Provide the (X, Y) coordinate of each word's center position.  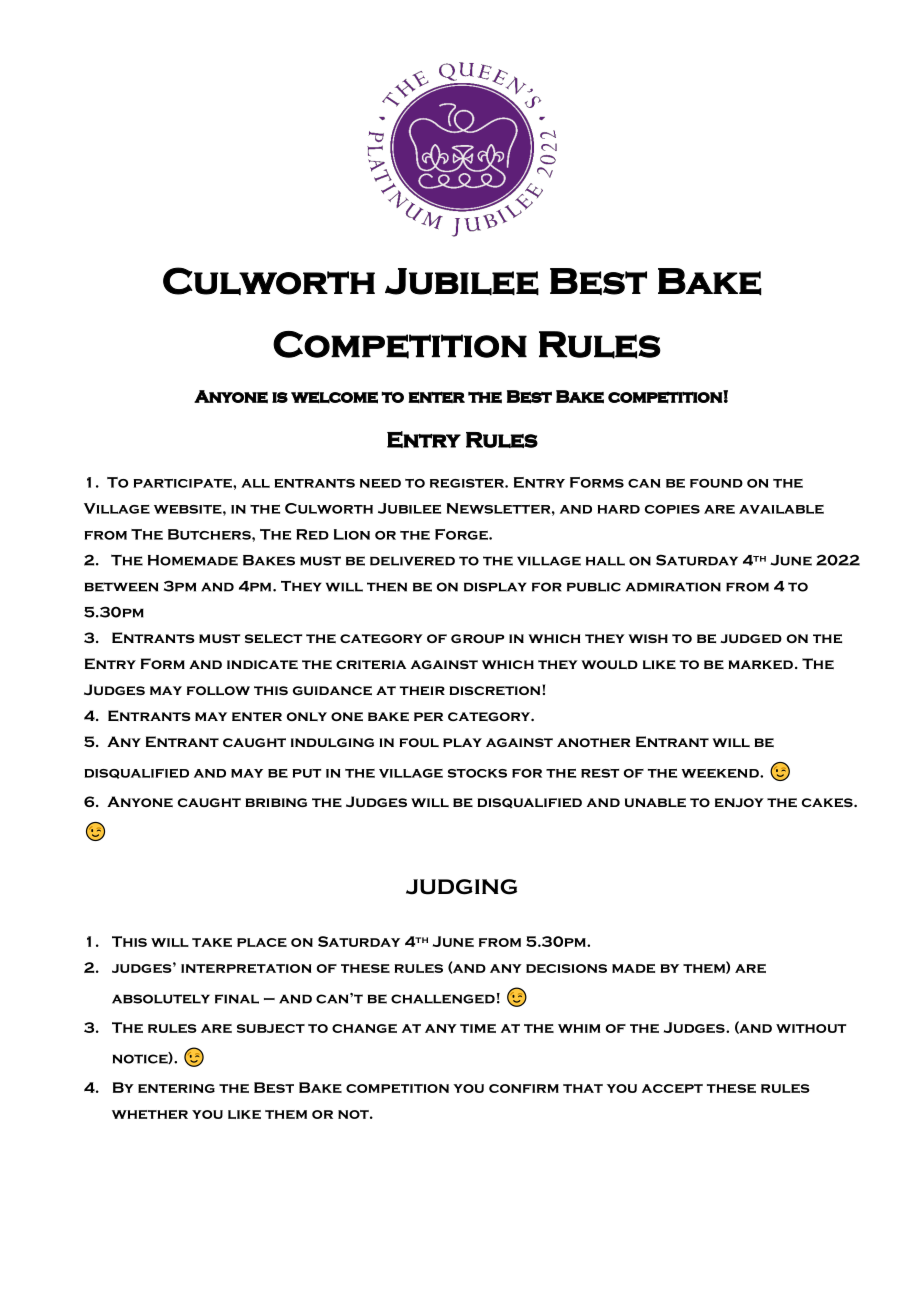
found (716, 483)
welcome (334, 398)
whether (150, 1114)
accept (672, 1088)
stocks (477, 773)
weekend (721, 773)
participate (183, 483)
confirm (524, 1088)
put (306, 773)
